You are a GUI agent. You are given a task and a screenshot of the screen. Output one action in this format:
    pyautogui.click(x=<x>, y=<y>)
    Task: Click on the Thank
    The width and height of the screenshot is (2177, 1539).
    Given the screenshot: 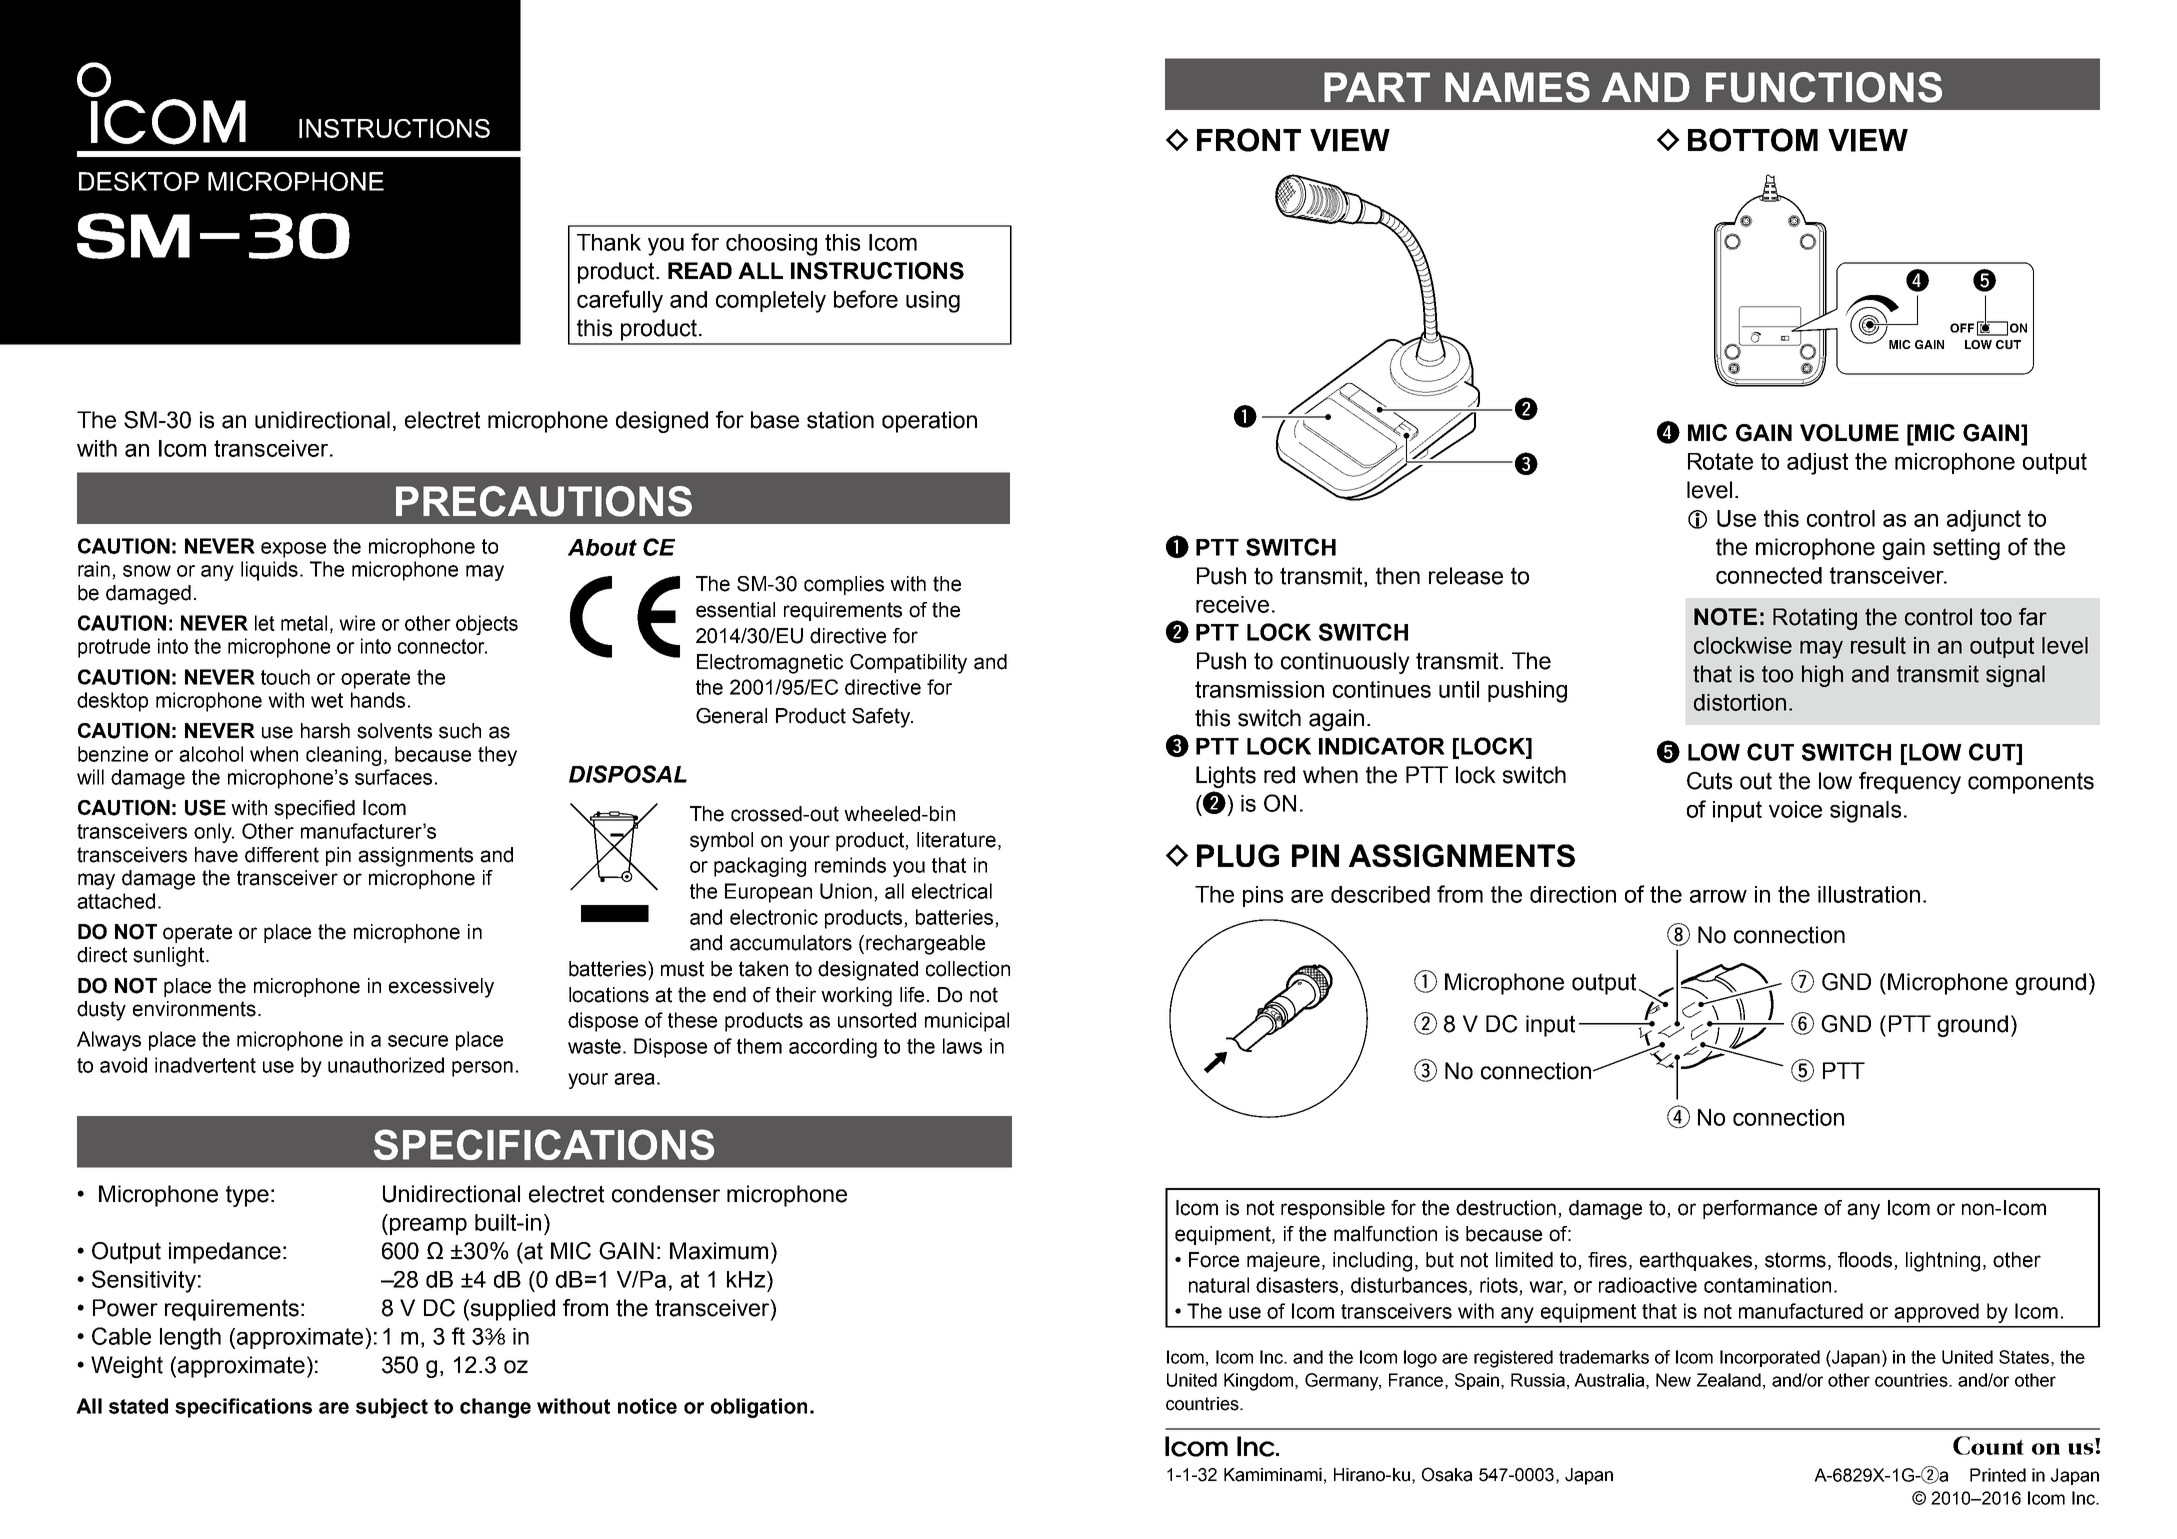 What is the action you would take?
    pyautogui.click(x=609, y=242)
